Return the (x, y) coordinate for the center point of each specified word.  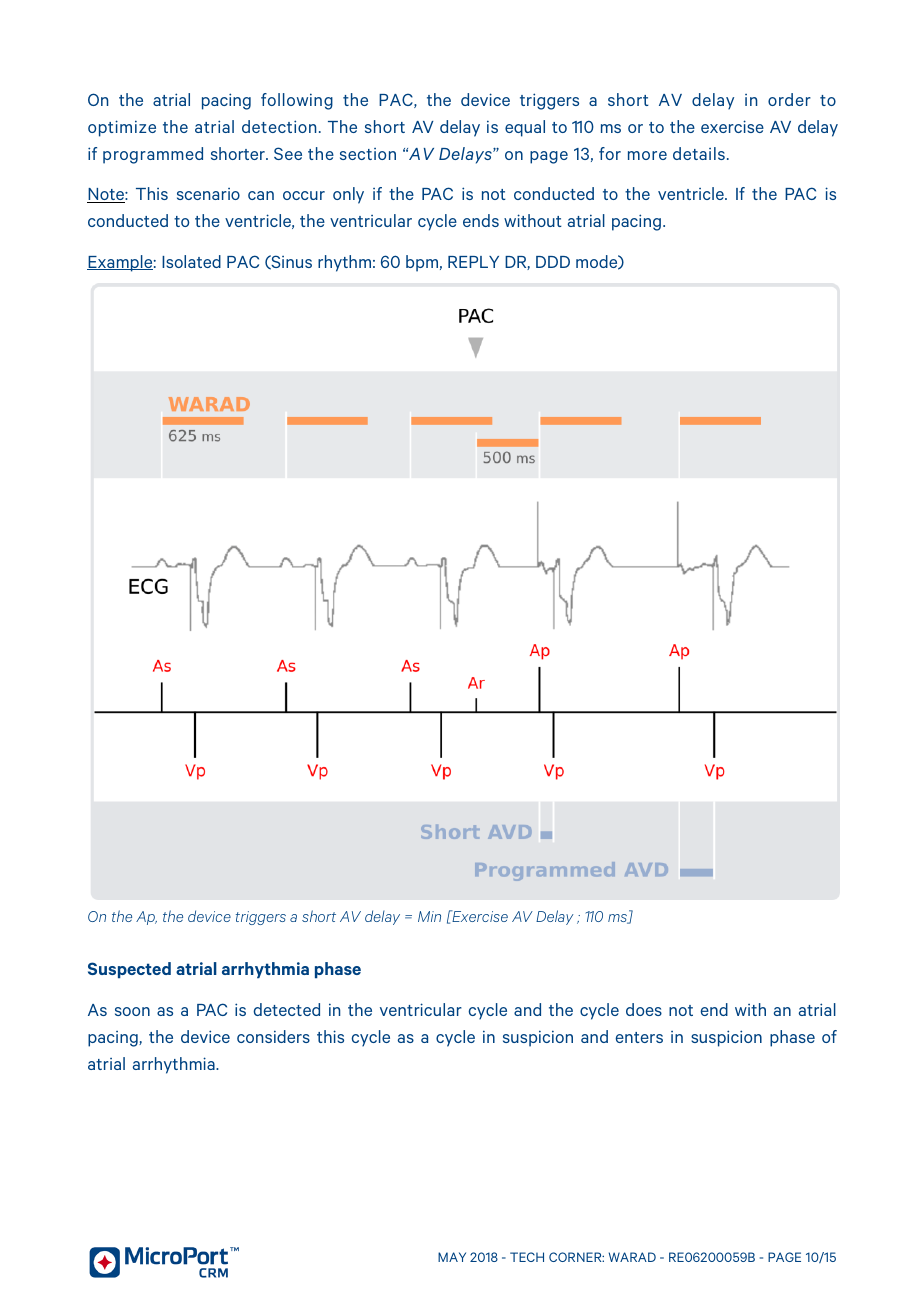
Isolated (191, 261)
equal (525, 128)
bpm (422, 263)
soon (132, 1011)
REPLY (473, 262)
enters (639, 1037)
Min (429, 916)
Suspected (129, 970)
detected (286, 1009)
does (644, 1009)
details (699, 153)
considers (273, 1036)
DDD (553, 262)
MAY (452, 1257)
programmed (153, 155)
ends (481, 220)
